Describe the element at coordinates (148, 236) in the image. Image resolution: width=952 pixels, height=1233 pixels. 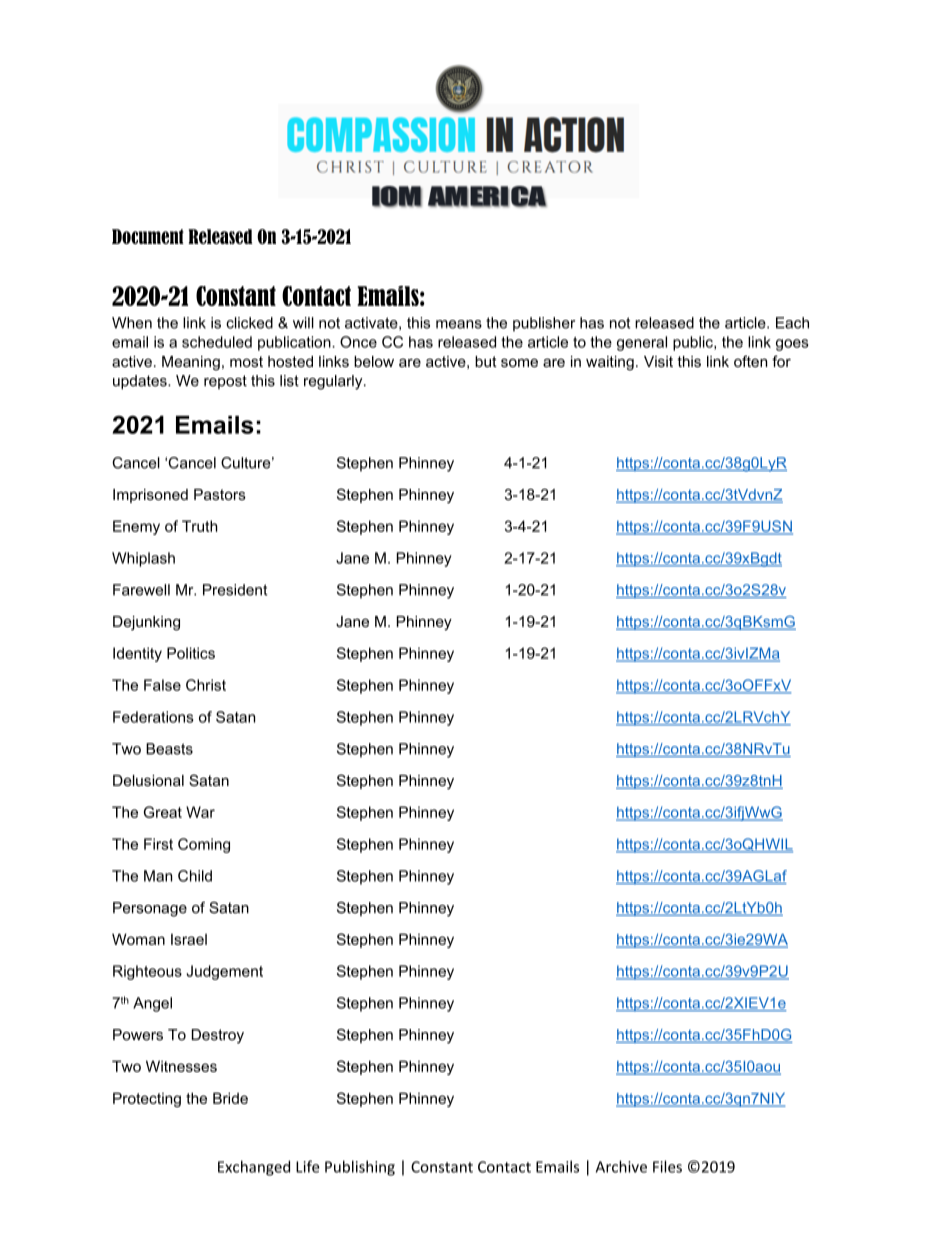
I see `Document` at that location.
